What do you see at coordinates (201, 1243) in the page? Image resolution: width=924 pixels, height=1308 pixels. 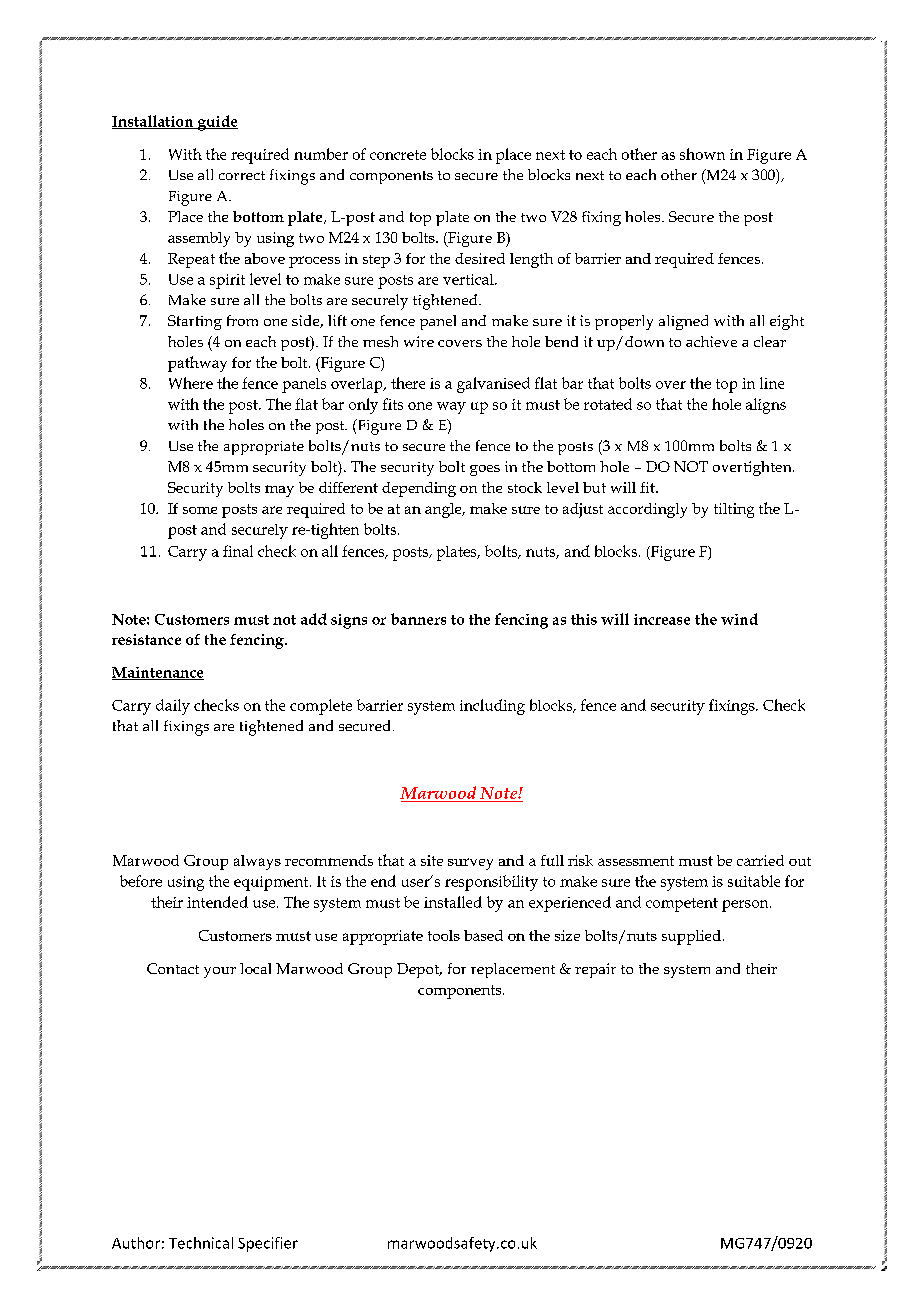 I see `Technical` at bounding box center [201, 1243].
